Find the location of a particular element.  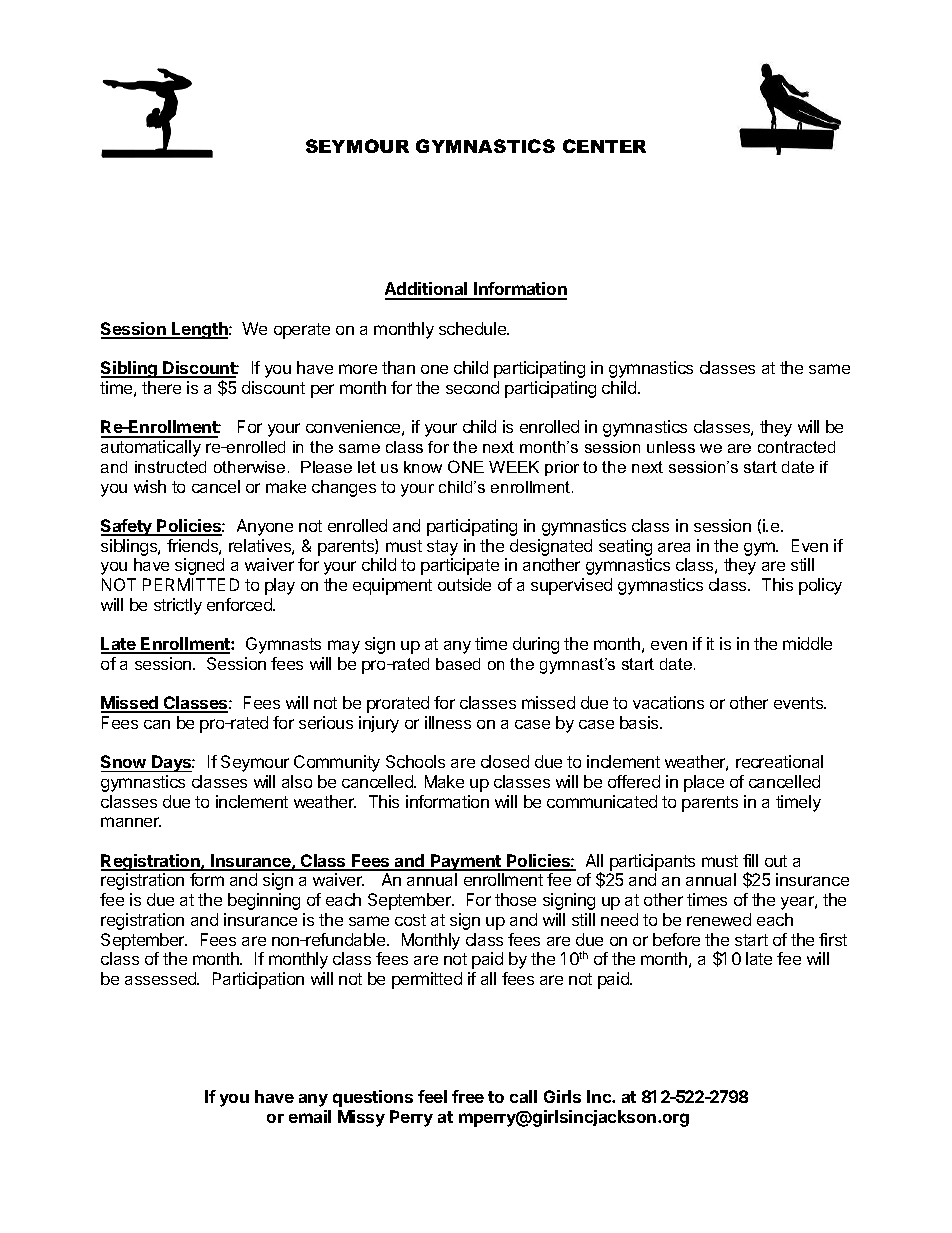

free is located at coordinates (468, 1096).
